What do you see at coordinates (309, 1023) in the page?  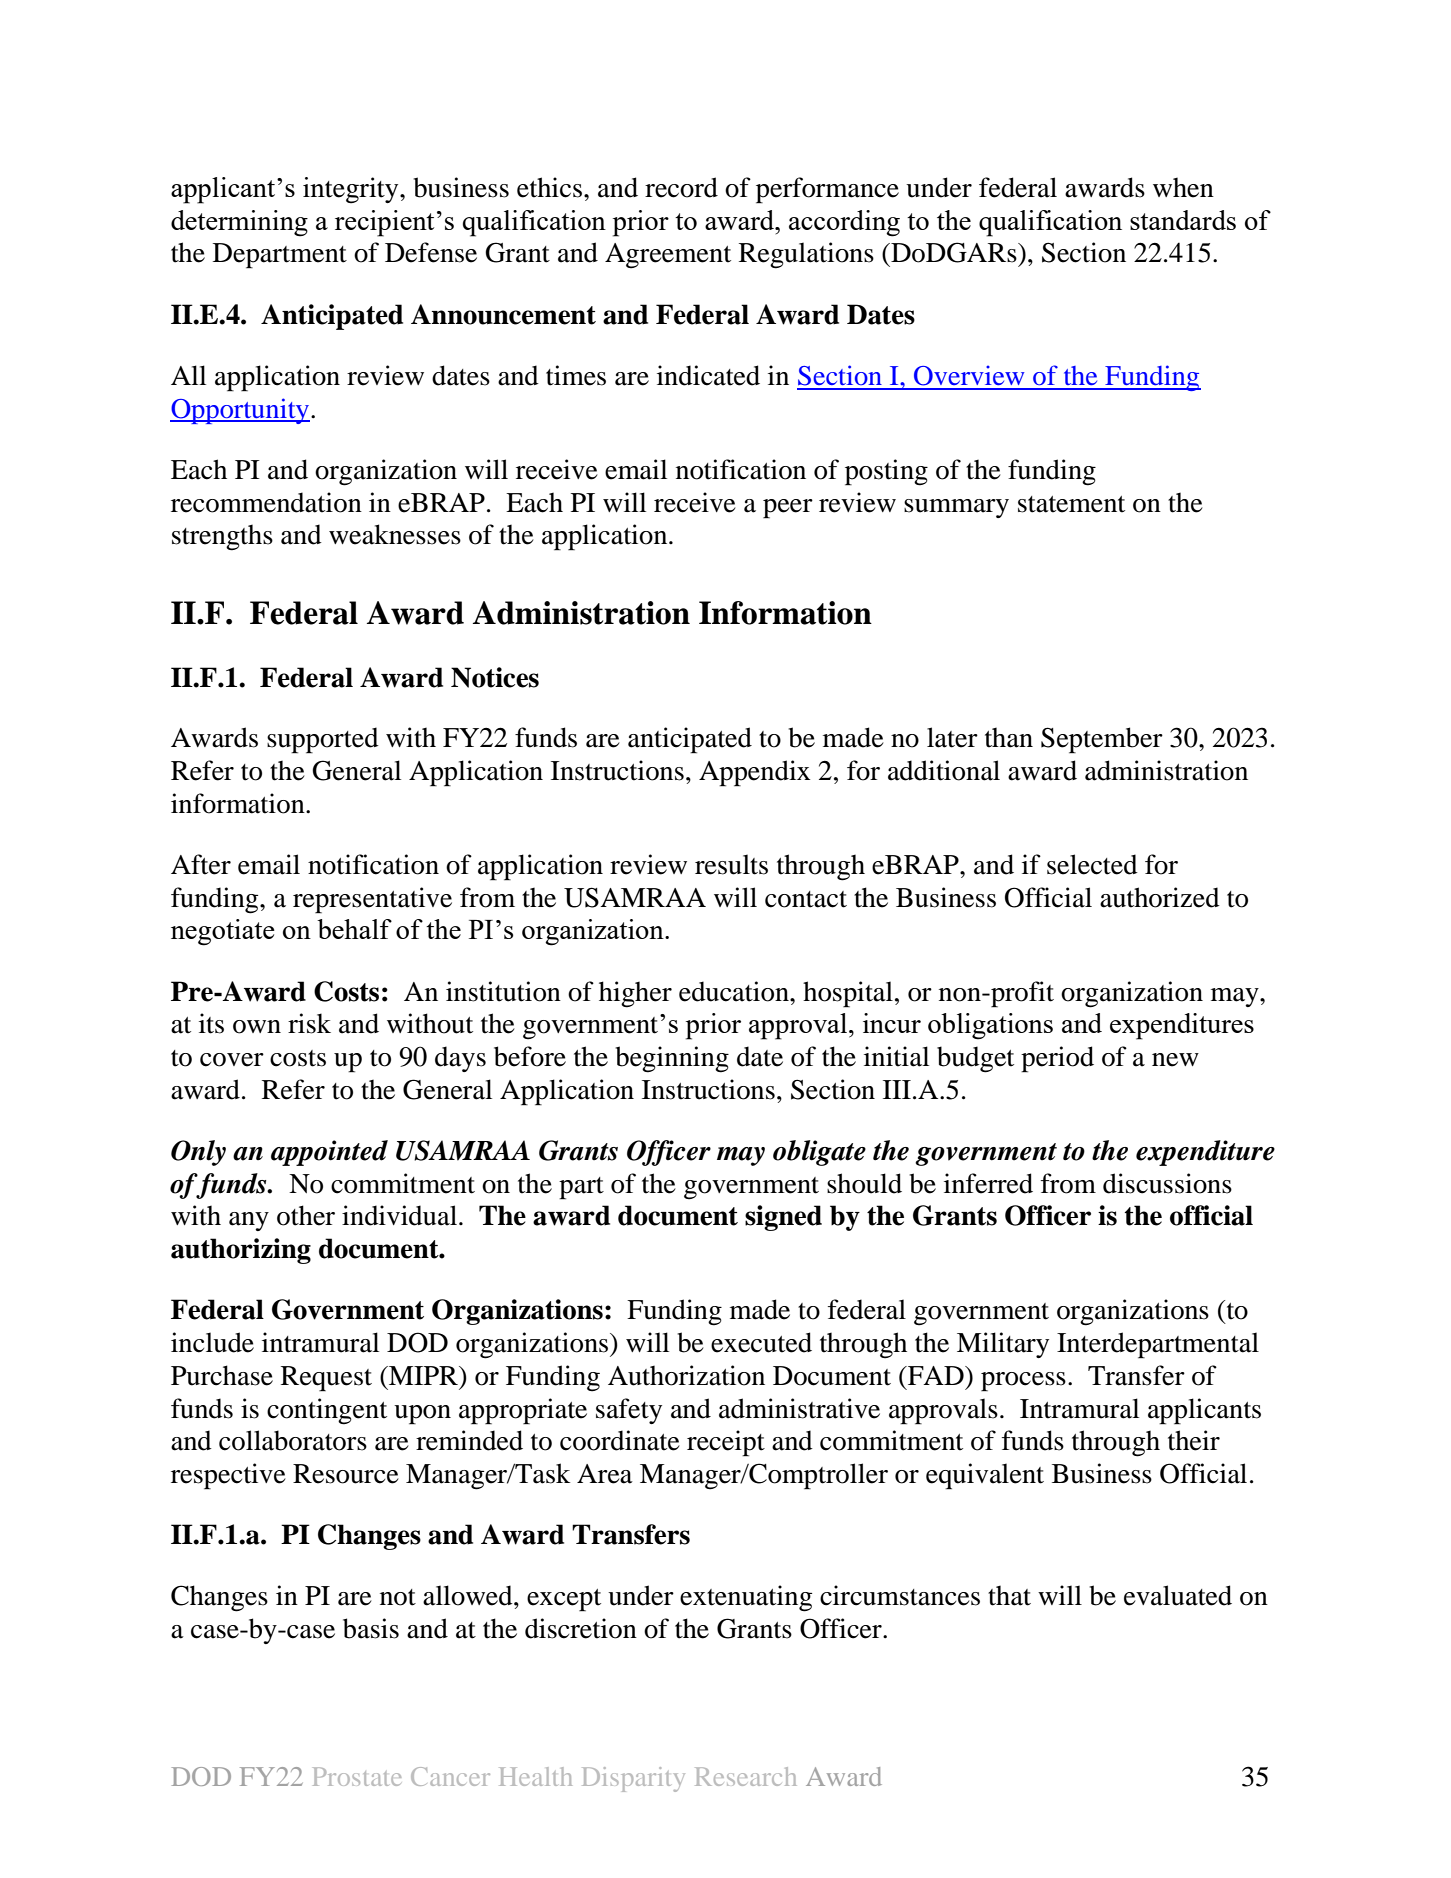 I see `risk` at bounding box center [309, 1023].
